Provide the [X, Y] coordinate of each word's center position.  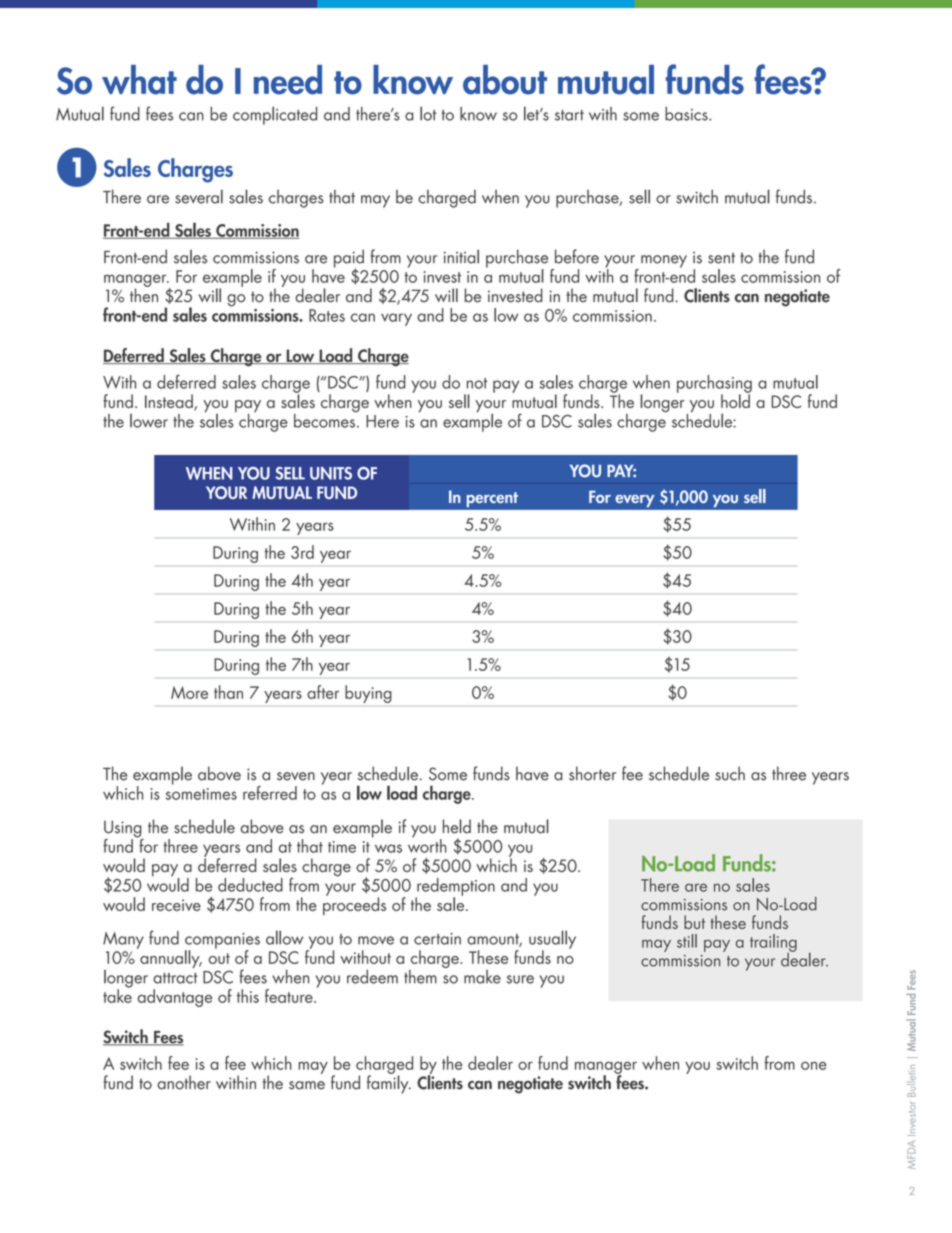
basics [687, 114]
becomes [325, 419]
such [730, 773]
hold [735, 400]
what [139, 80]
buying [368, 694]
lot [428, 113]
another [184, 1082]
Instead [170, 402]
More [189, 692]
